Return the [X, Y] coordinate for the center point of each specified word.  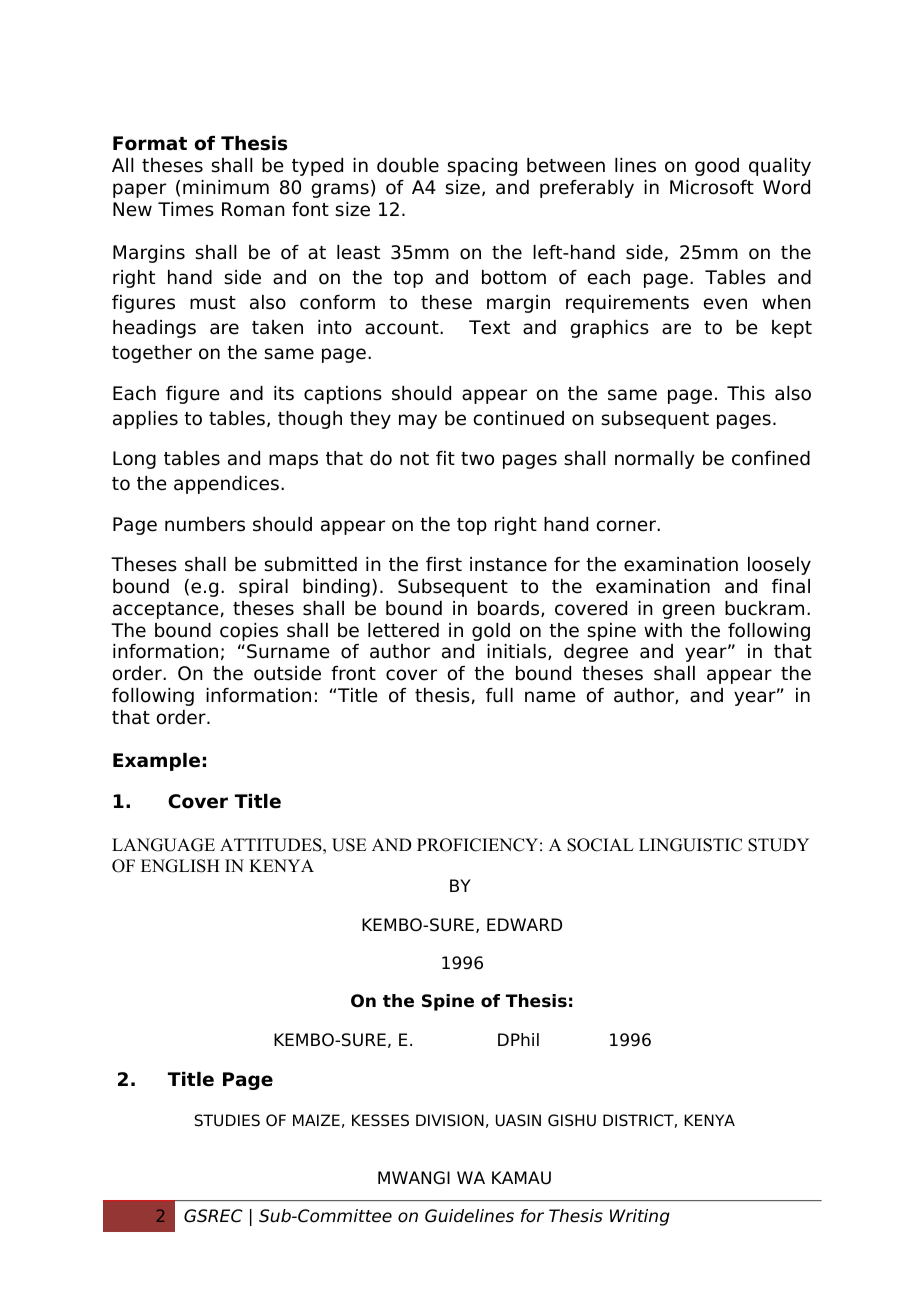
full [499, 695]
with [663, 630]
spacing [482, 167]
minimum [226, 187]
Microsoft [712, 187]
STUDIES [227, 1120]
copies [249, 632]
